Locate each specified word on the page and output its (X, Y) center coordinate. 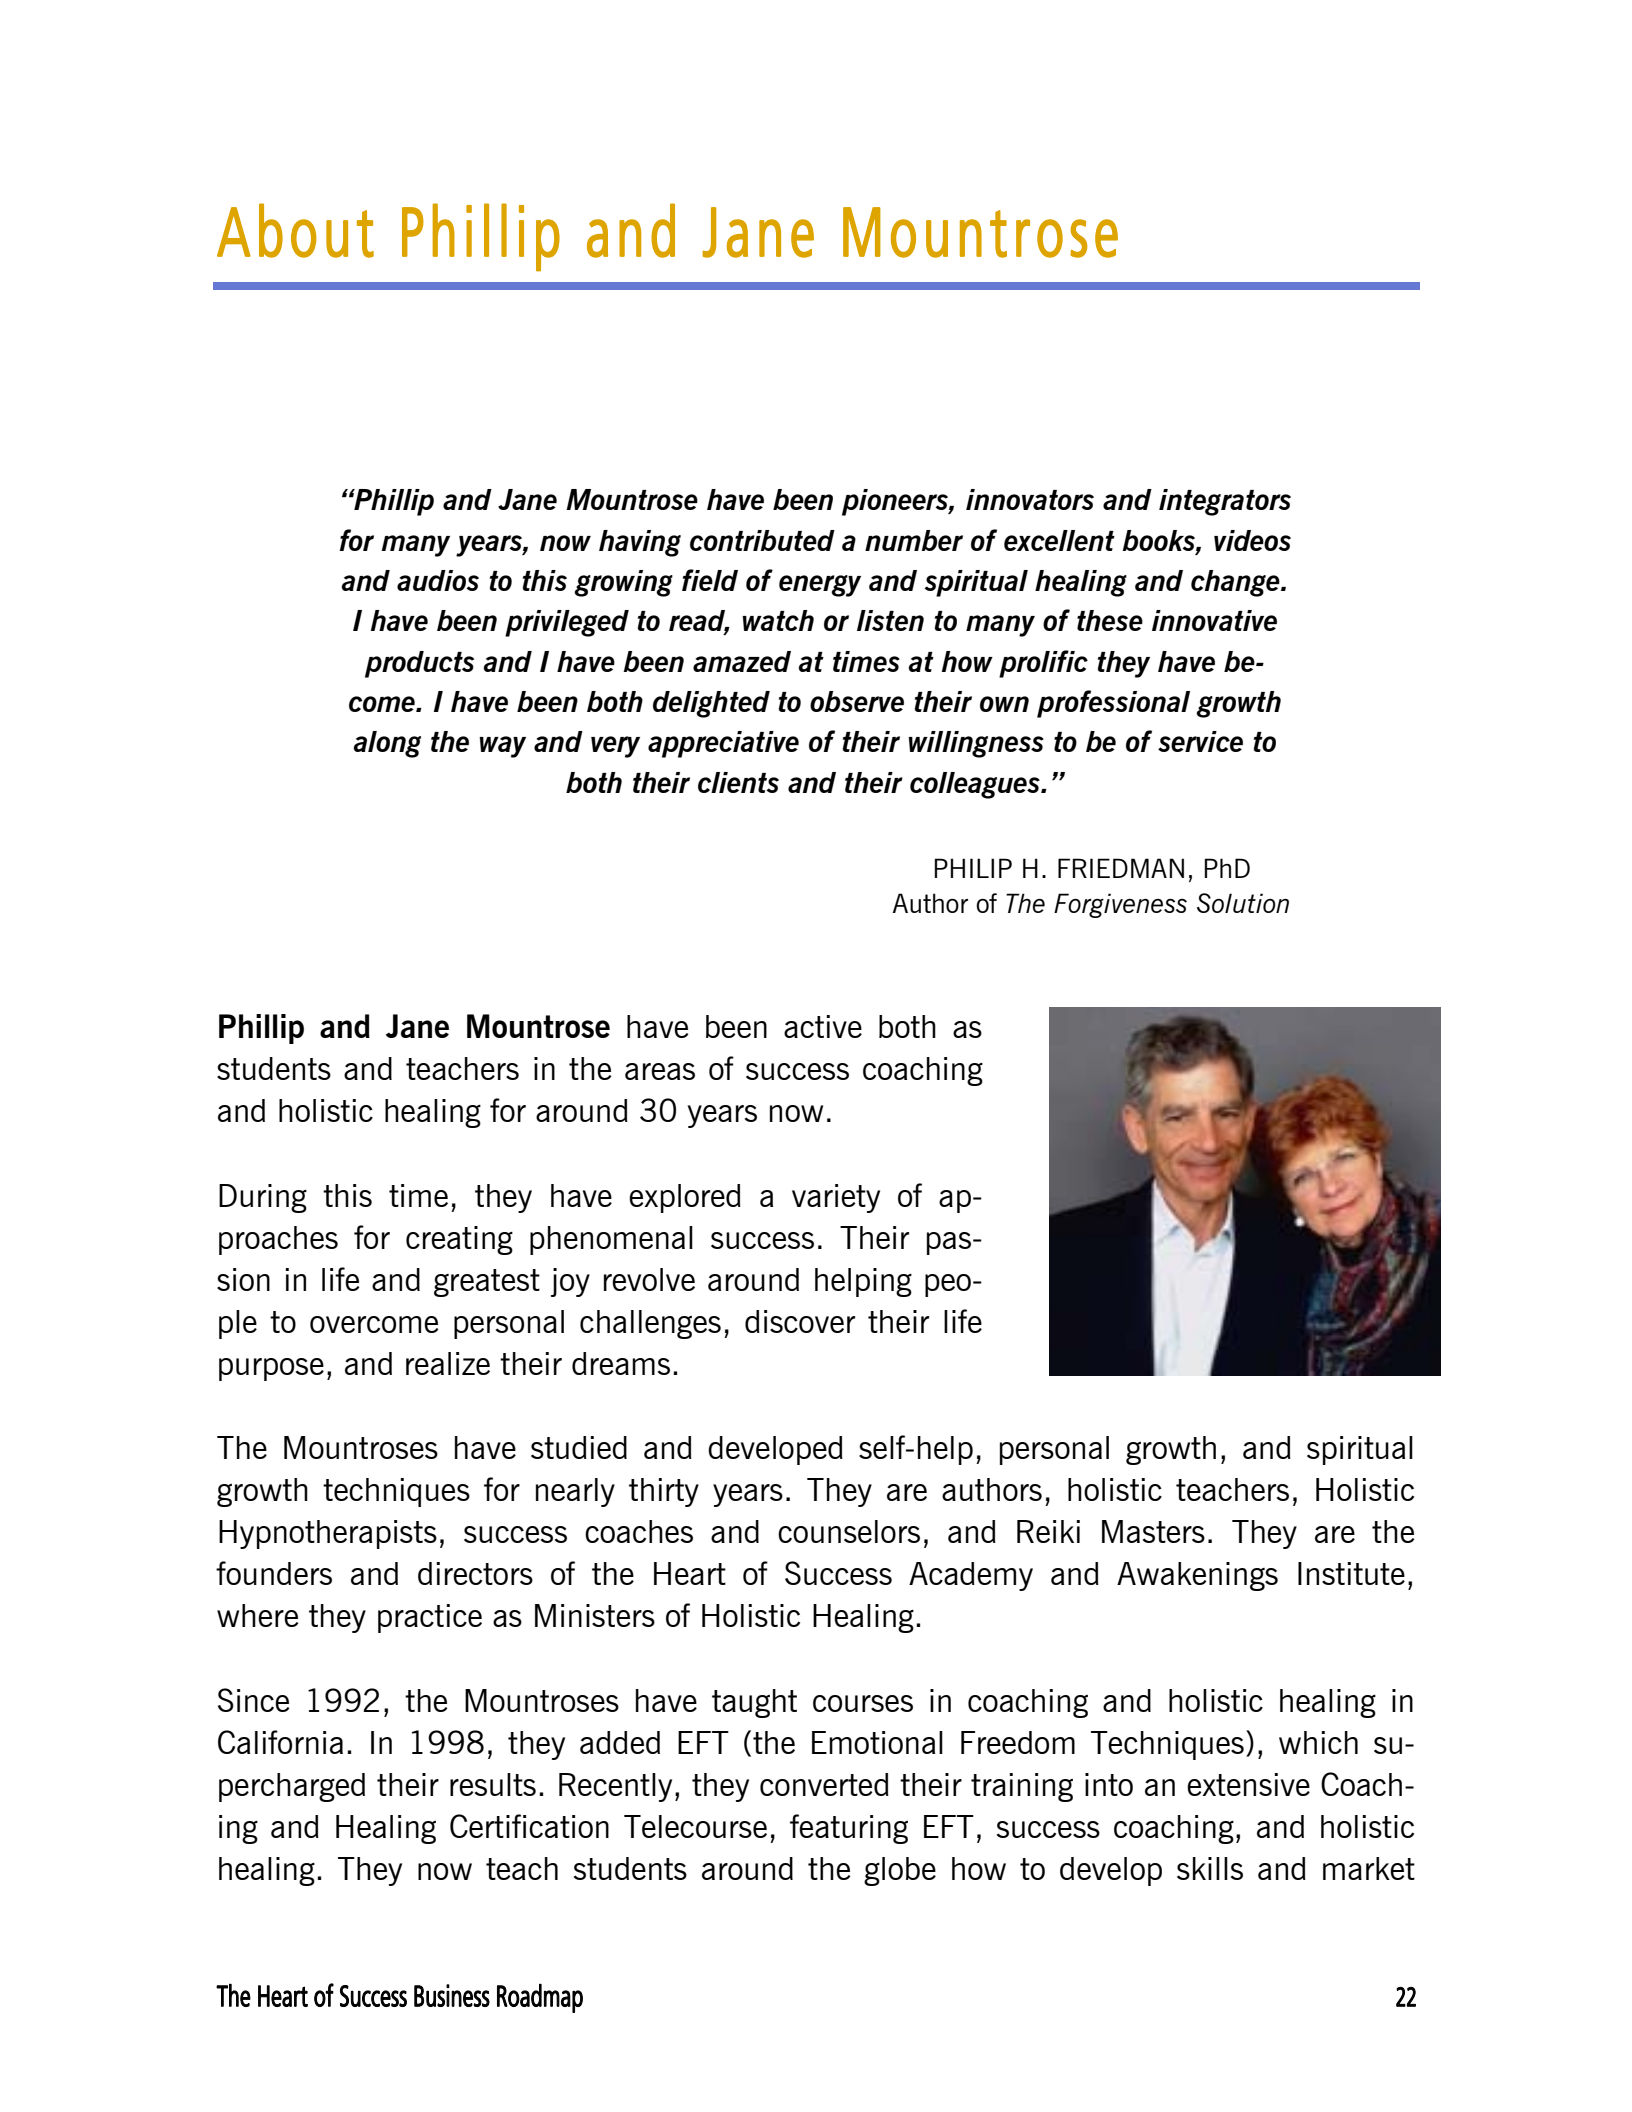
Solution (1243, 903)
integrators (1225, 502)
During (263, 1198)
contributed (762, 540)
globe (900, 1871)
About (295, 230)
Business (452, 1995)
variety (836, 1198)
